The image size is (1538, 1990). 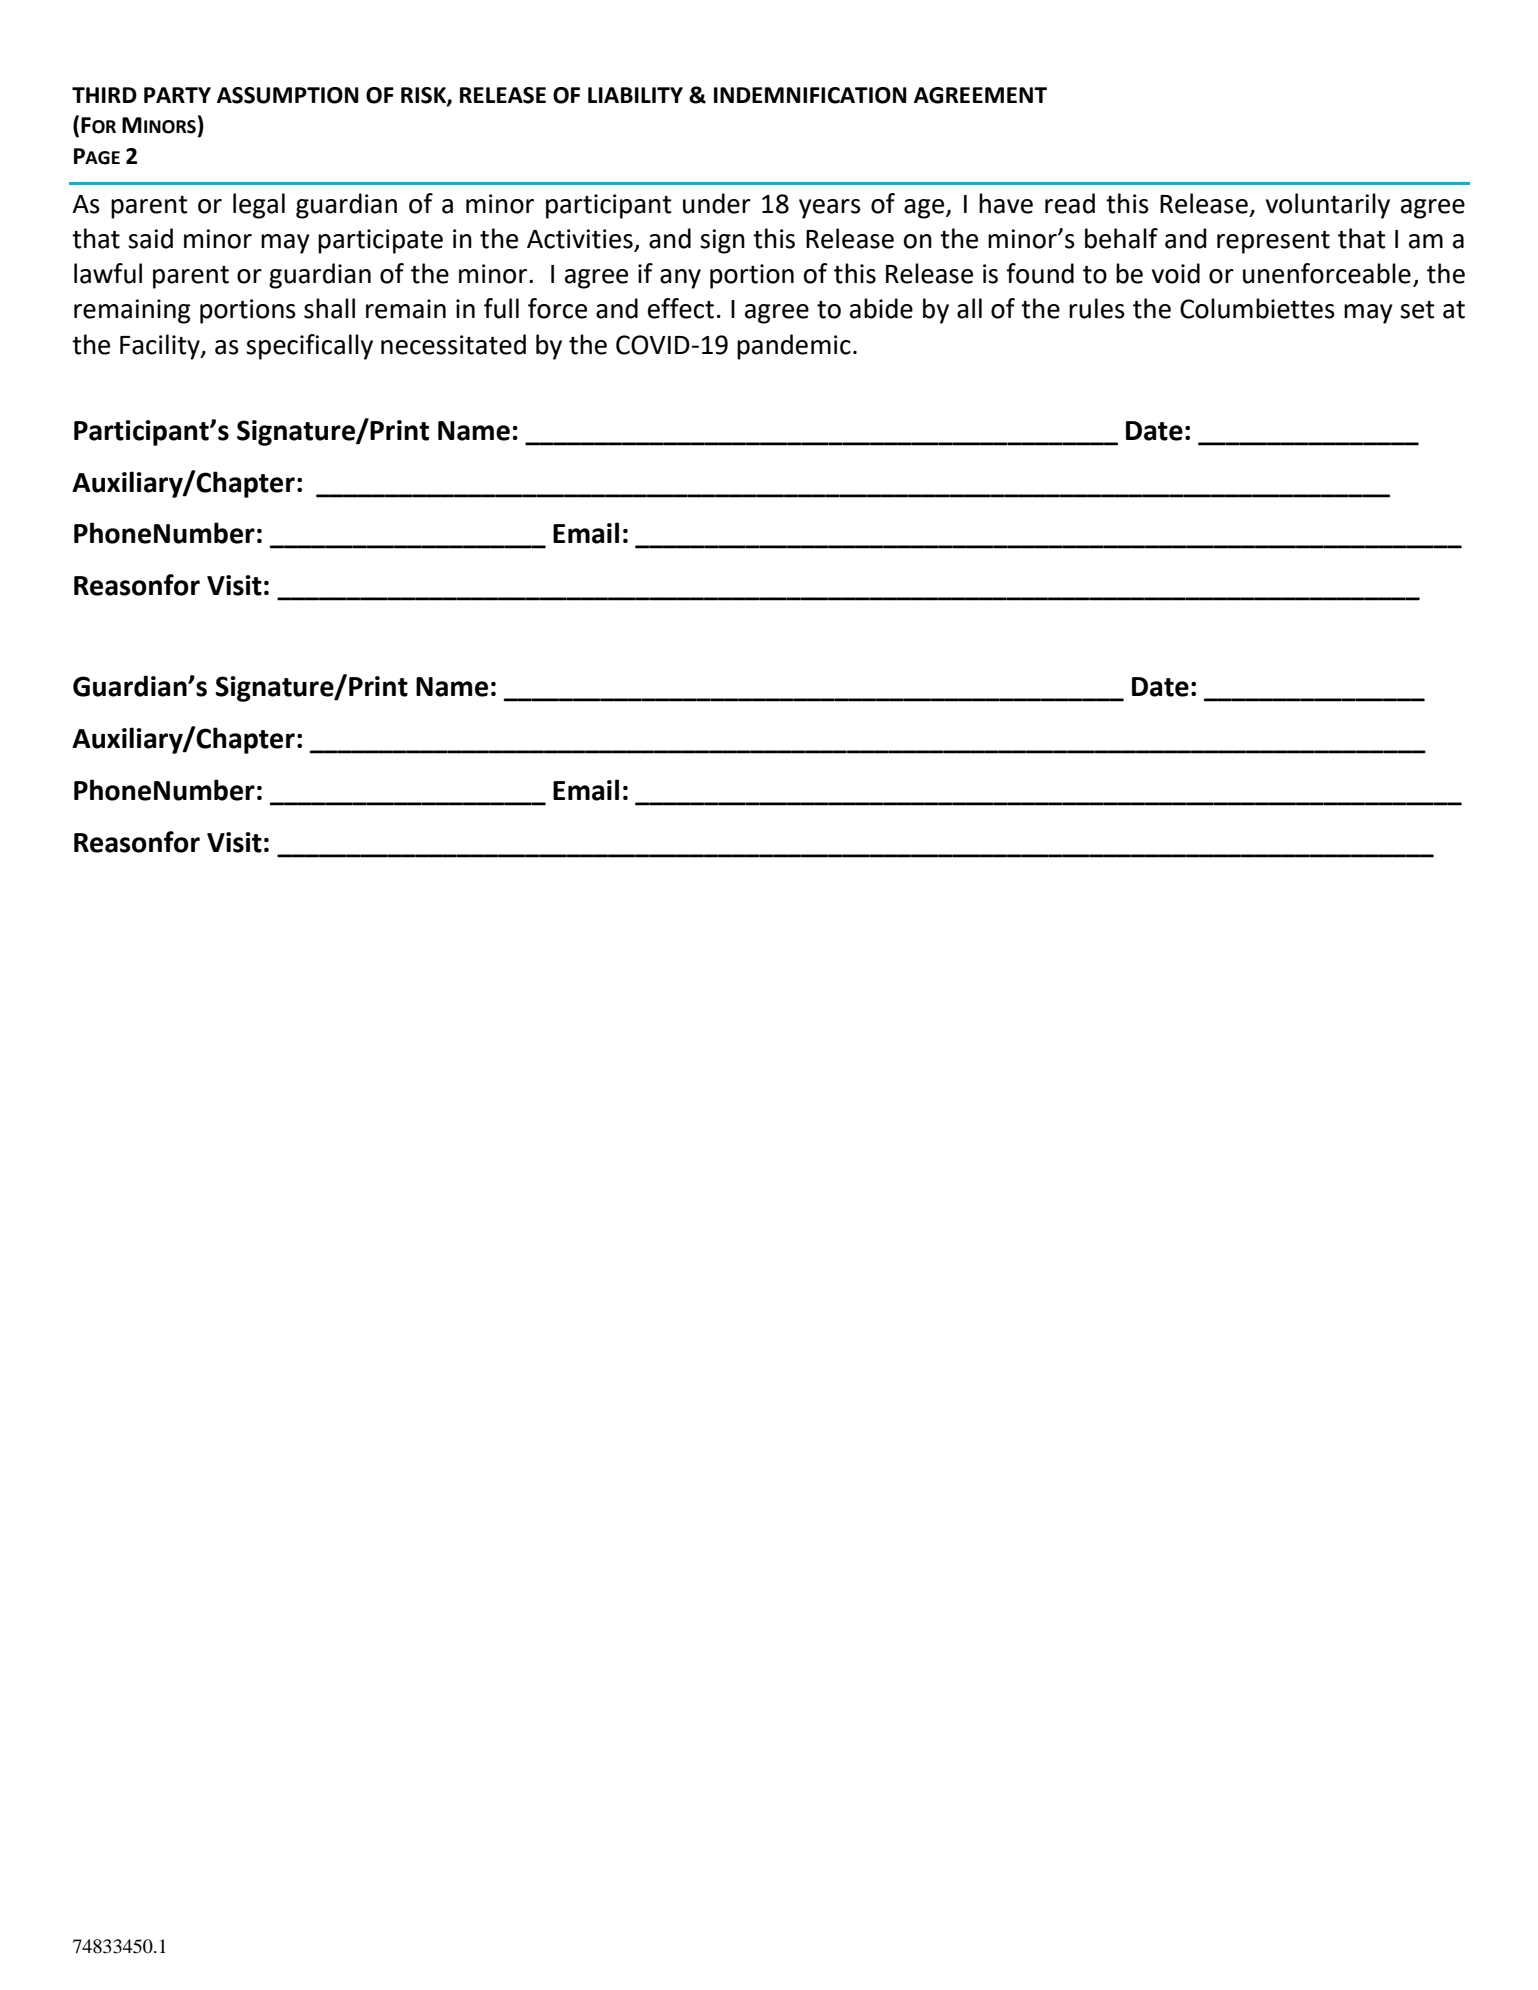 I want to click on ASSUMPTION, so click(x=288, y=95).
